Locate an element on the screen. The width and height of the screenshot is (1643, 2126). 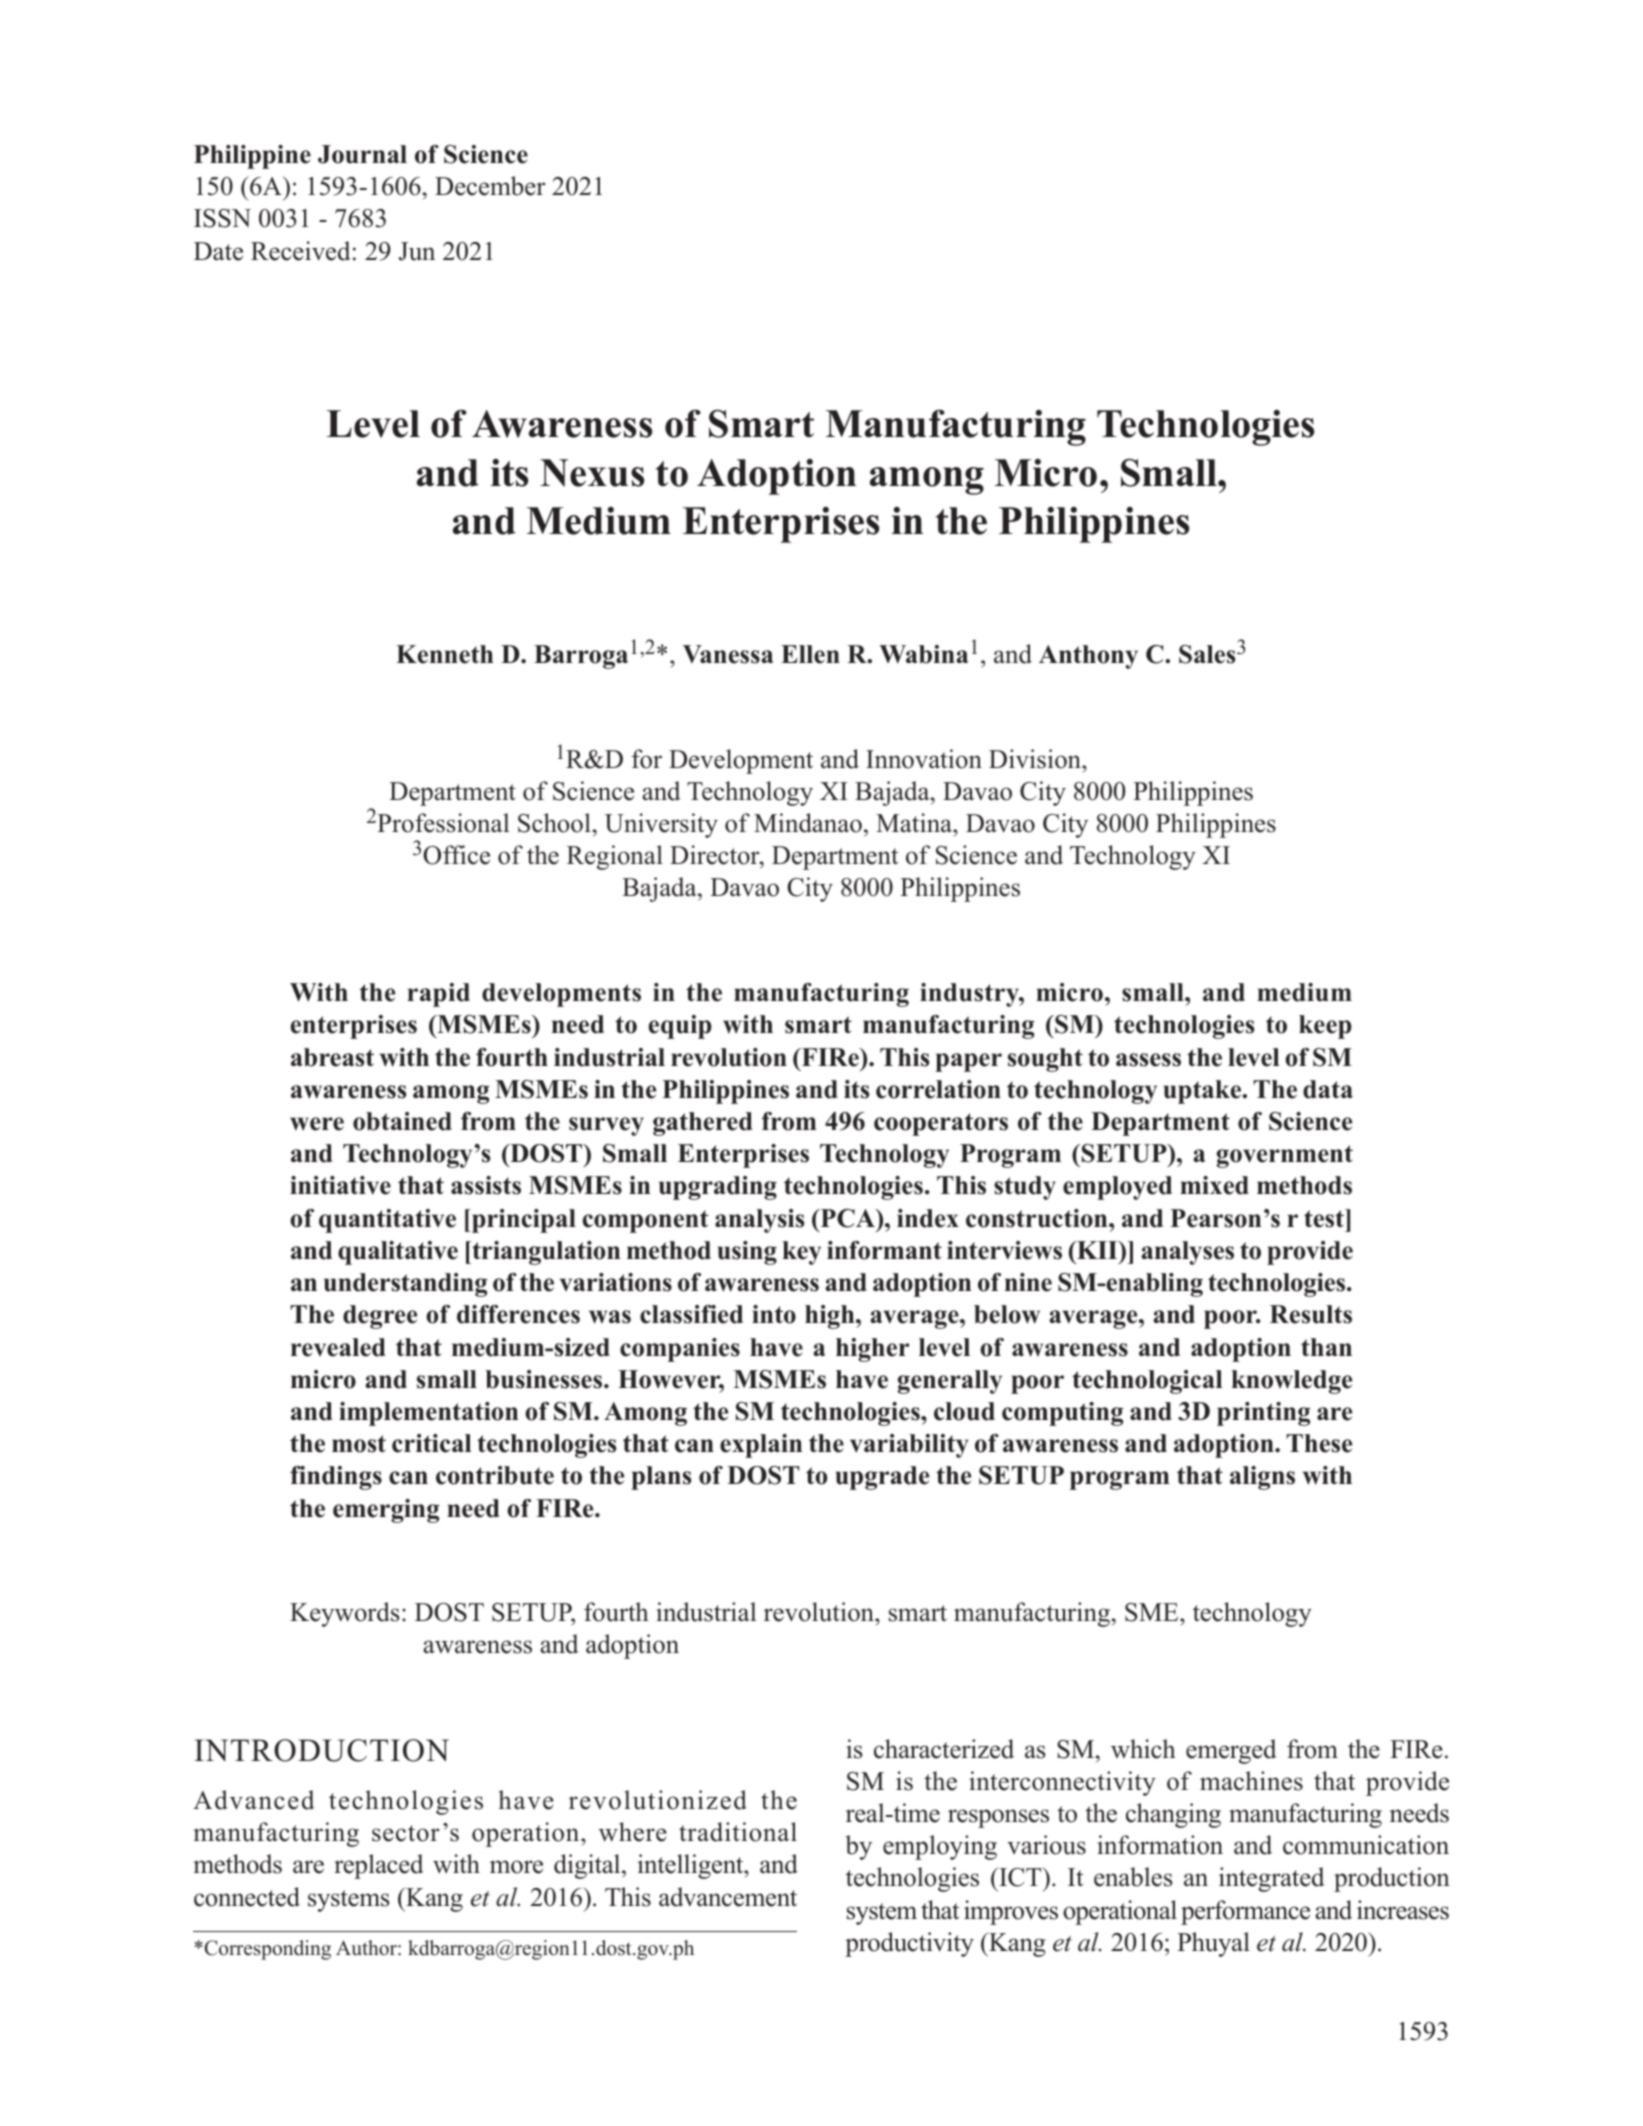
December is located at coordinates (490, 186).
